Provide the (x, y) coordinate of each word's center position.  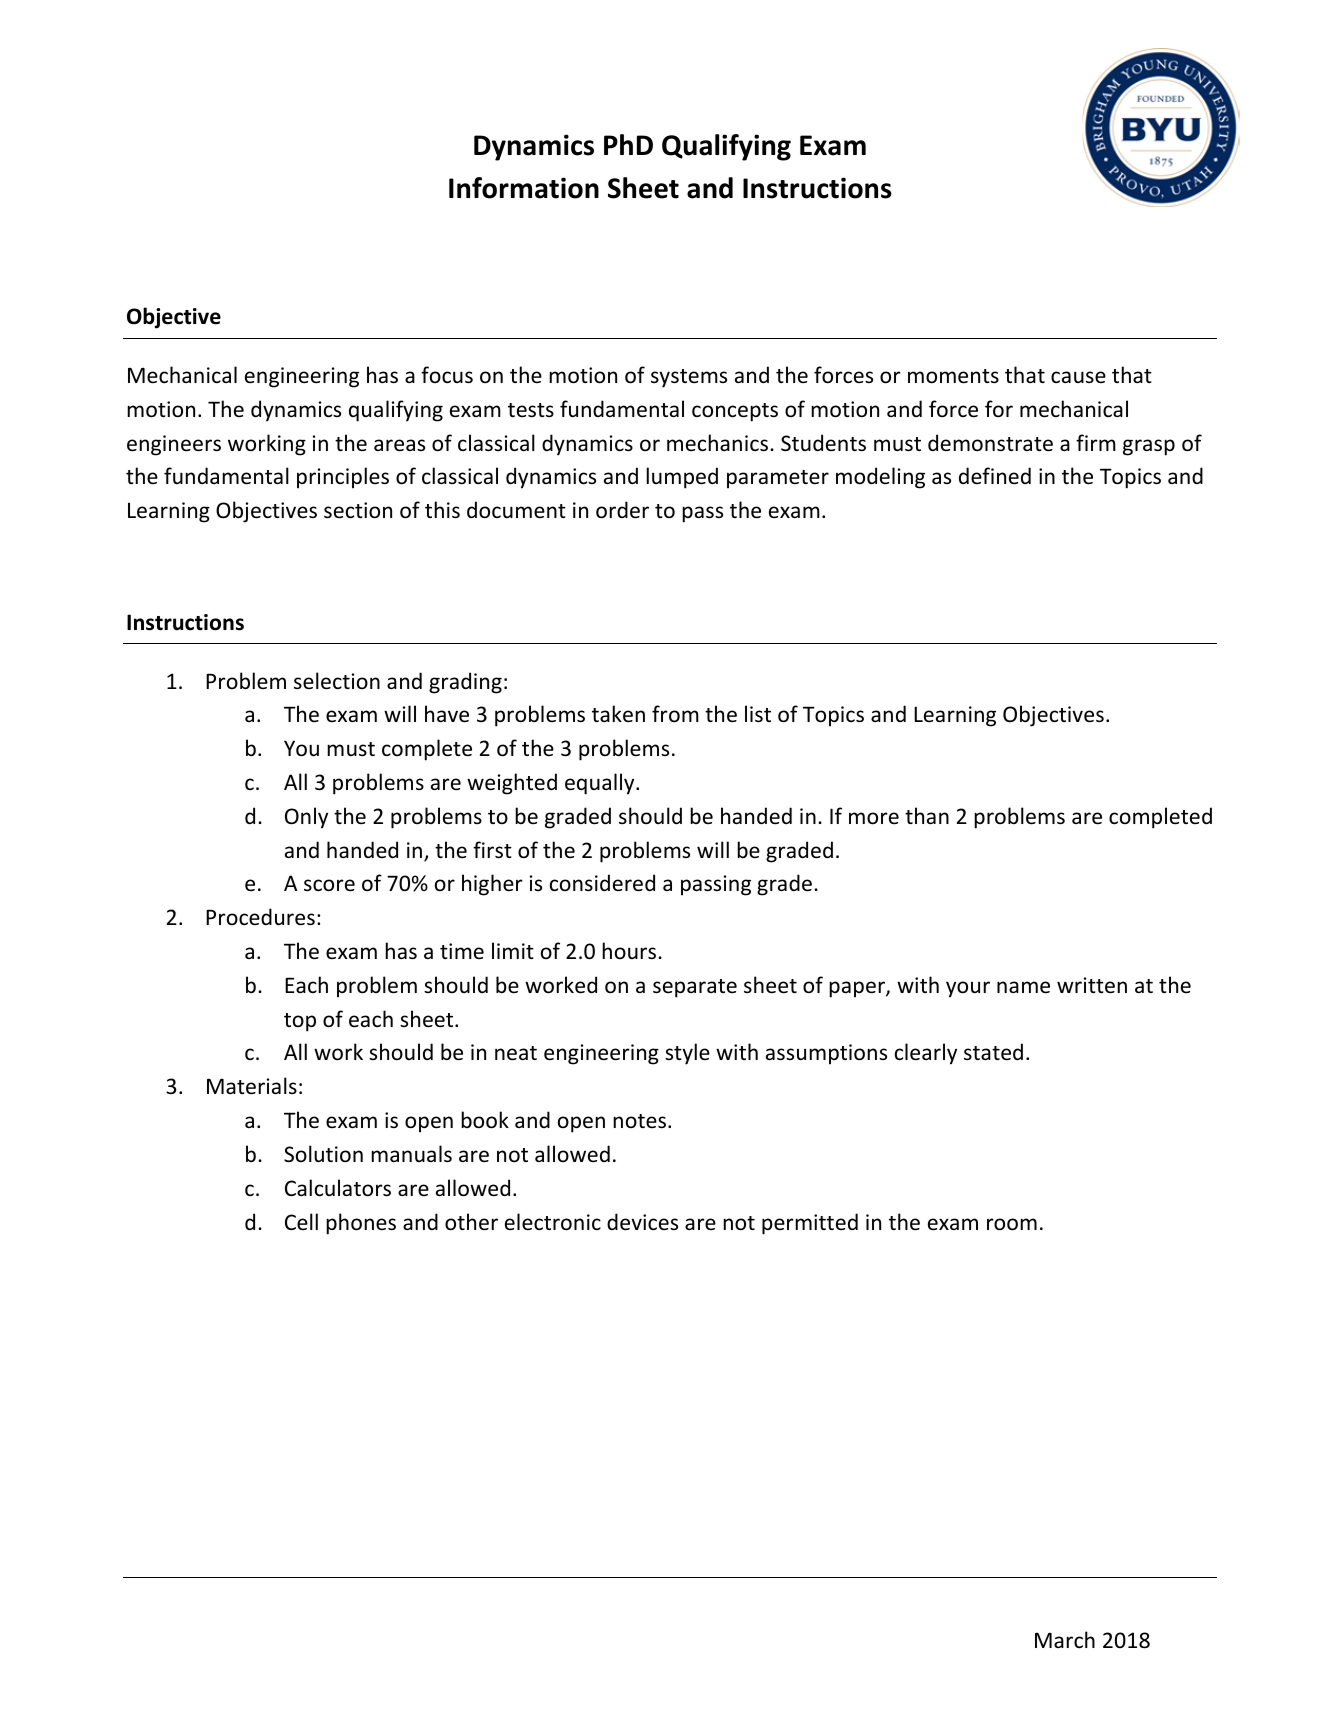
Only (306, 818)
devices (642, 1222)
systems (689, 378)
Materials (252, 1086)
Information (524, 188)
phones (361, 1224)
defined (995, 475)
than (927, 815)
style (687, 1054)
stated (993, 1052)
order (622, 510)
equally (601, 784)
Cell (301, 1221)
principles (343, 478)
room (1012, 1224)
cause (1078, 377)
